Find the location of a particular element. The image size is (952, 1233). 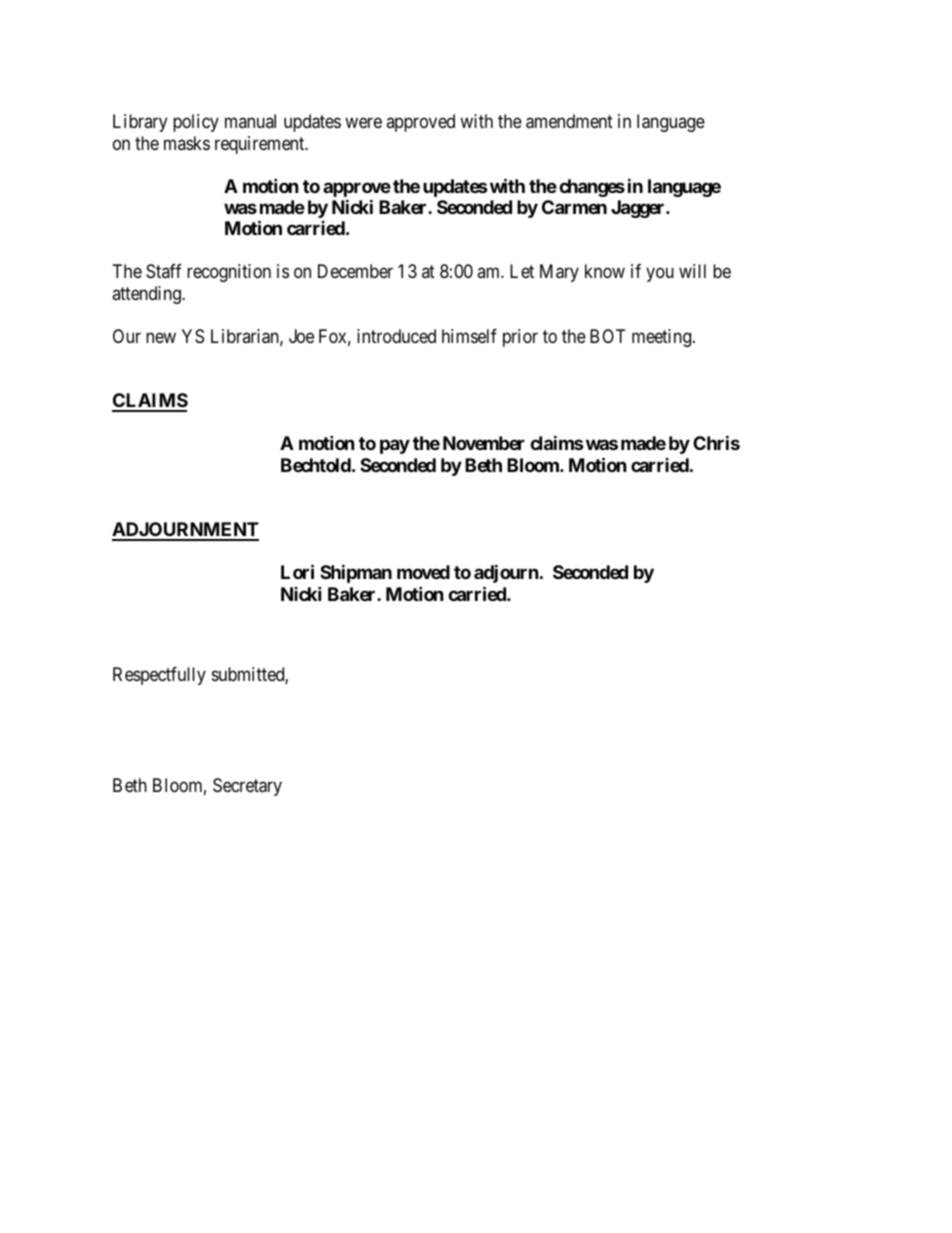

were is located at coordinates (363, 122).
